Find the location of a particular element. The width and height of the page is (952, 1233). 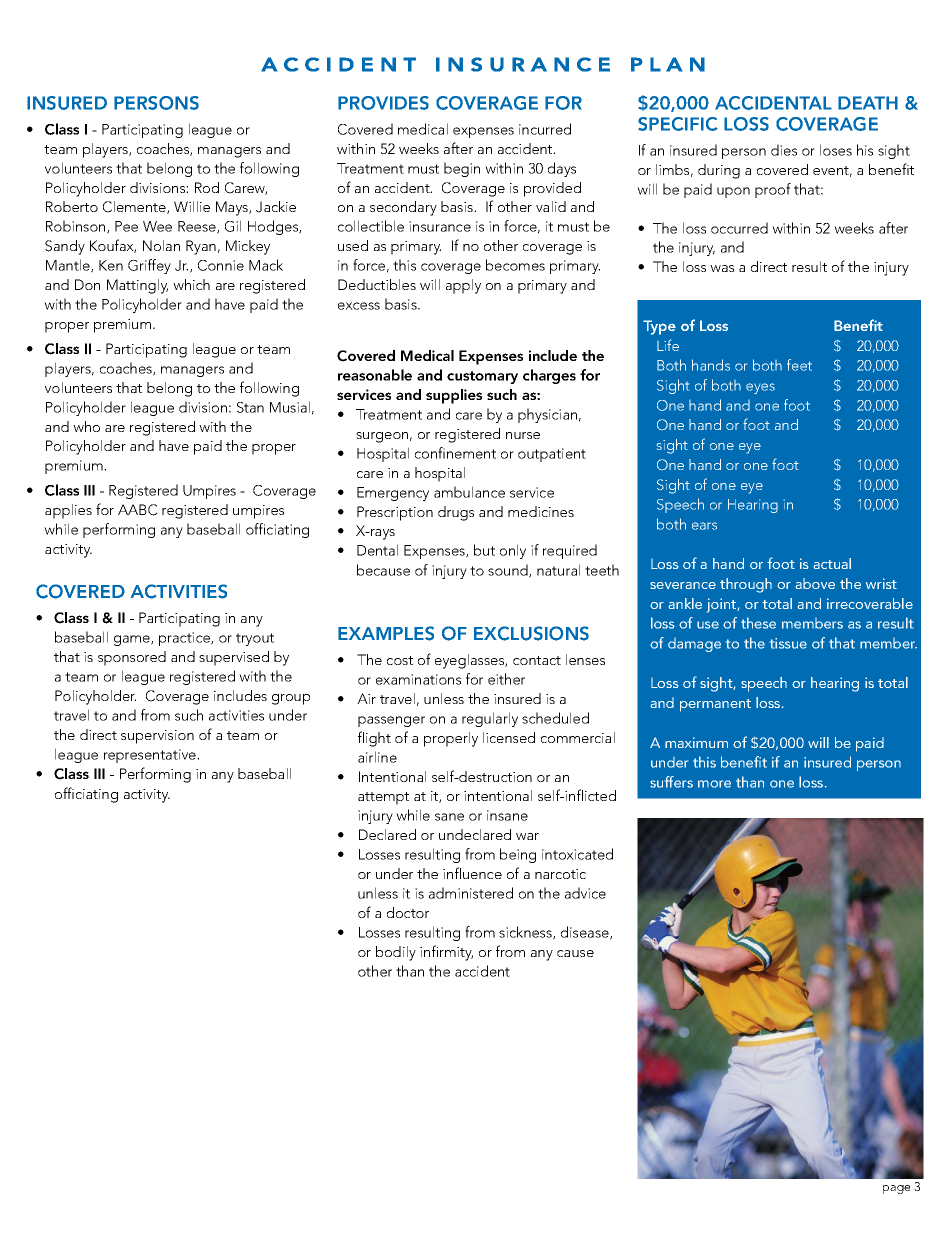

tissue is located at coordinates (788, 643).
